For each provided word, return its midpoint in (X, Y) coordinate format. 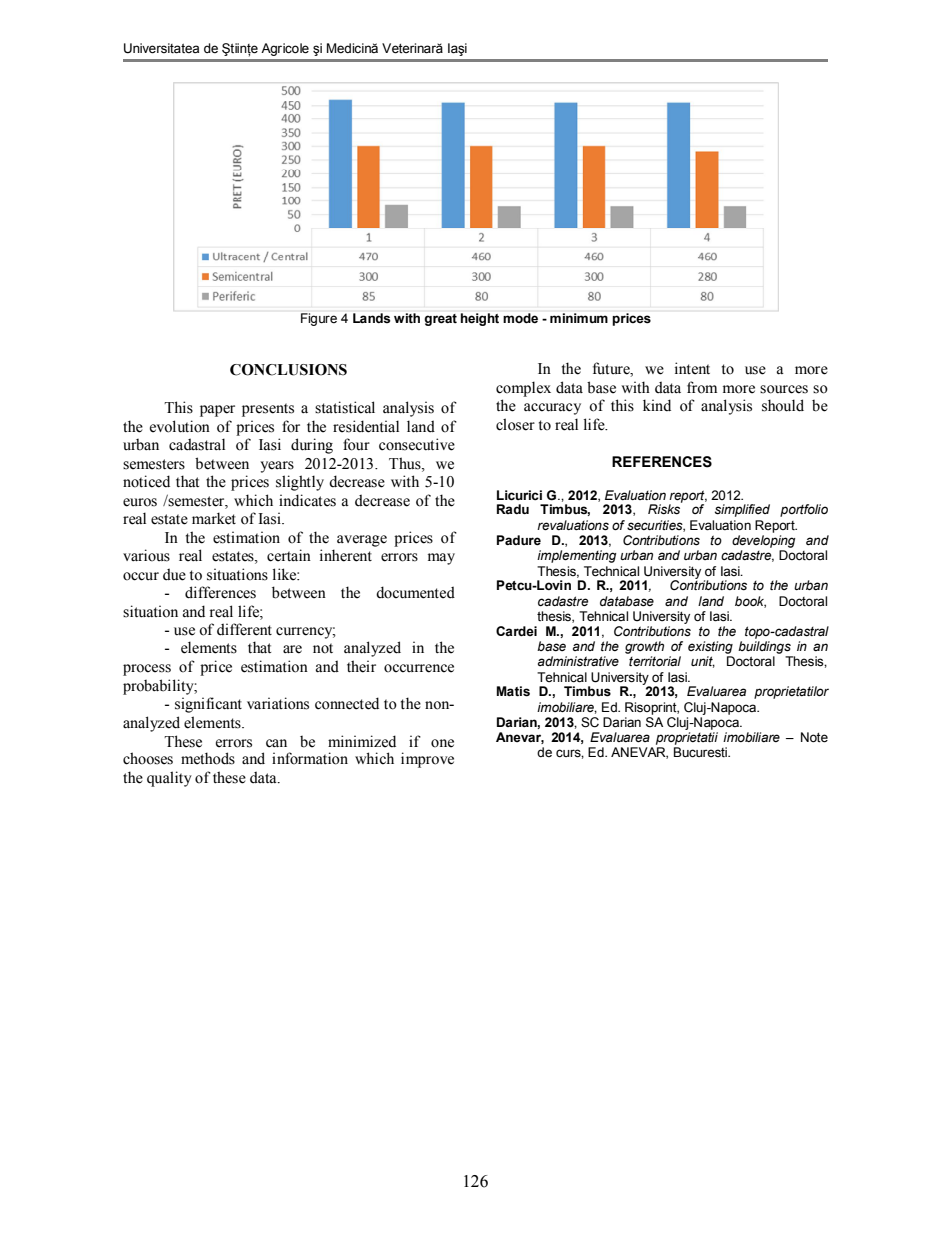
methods (208, 758)
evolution (180, 426)
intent (692, 368)
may (441, 559)
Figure (319, 319)
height (480, 319)
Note (814, 737)
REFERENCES (662, 462)
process (147, 670)
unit (703, 662)
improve (427, 760)
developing (763, 541)
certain (289, 555)
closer (515, 424)
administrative (578, 661)
